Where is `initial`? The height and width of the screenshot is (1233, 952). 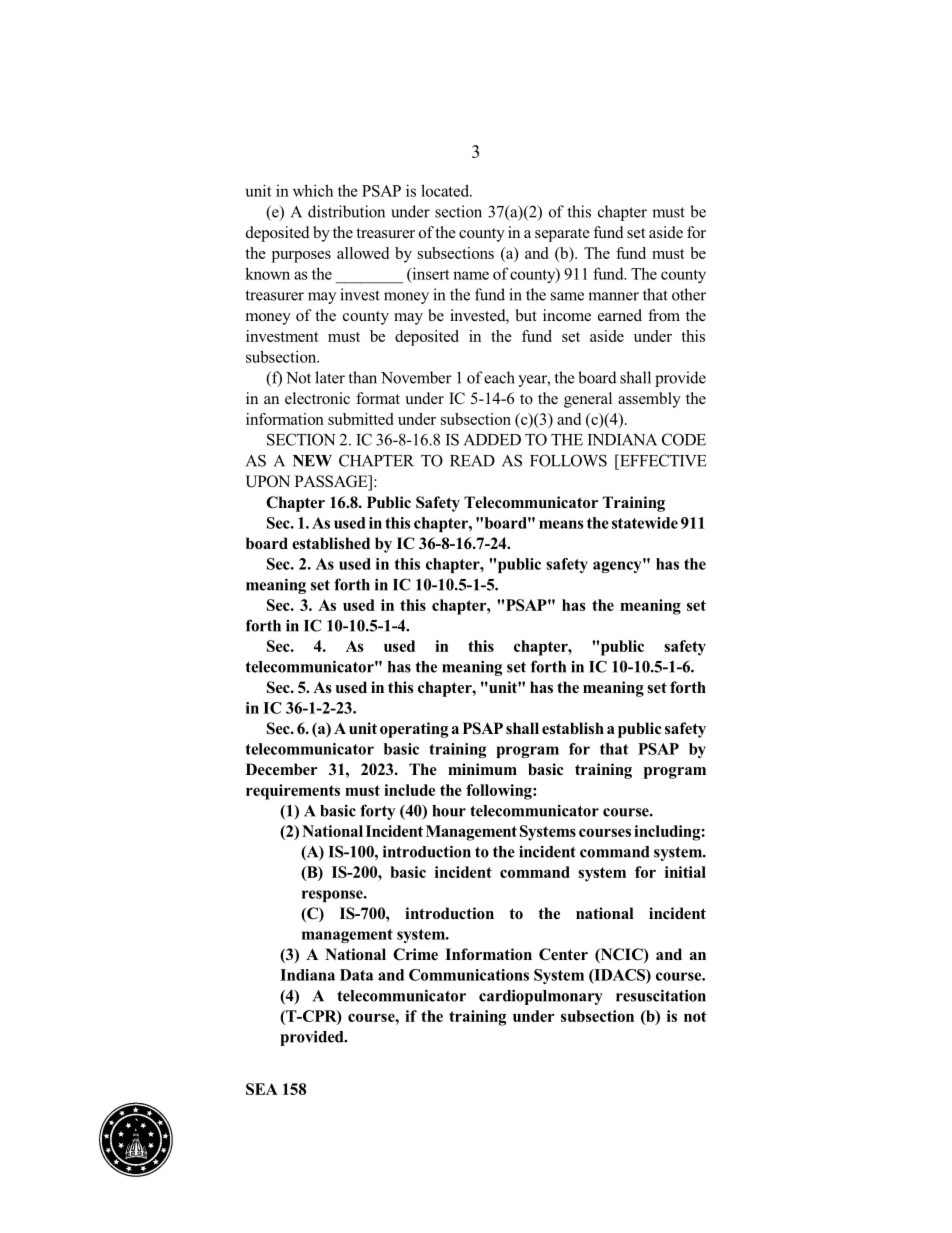
initial is located at coordinates (685, 872).
